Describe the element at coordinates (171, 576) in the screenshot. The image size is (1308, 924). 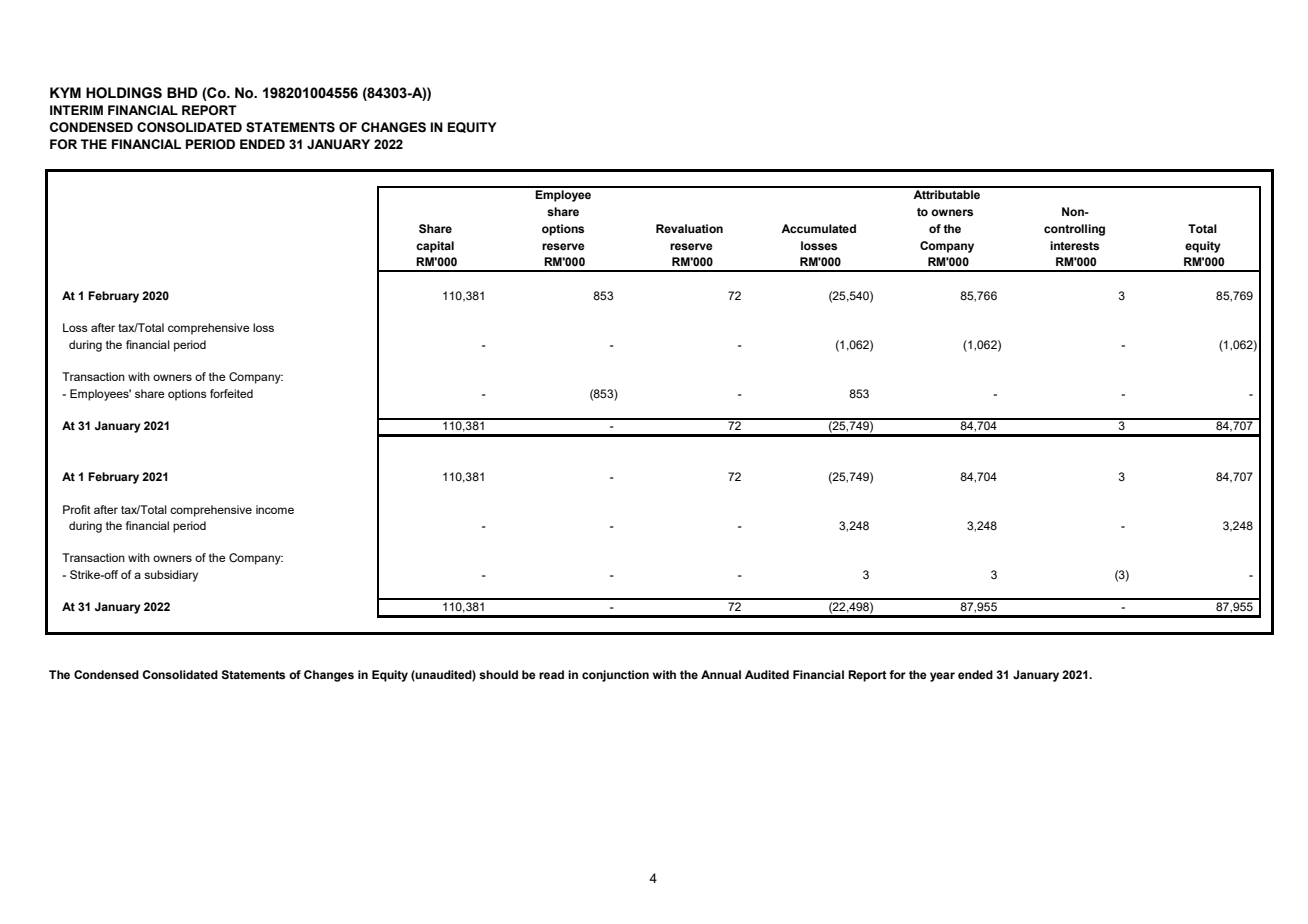
I see `subsidiary` at that location.
